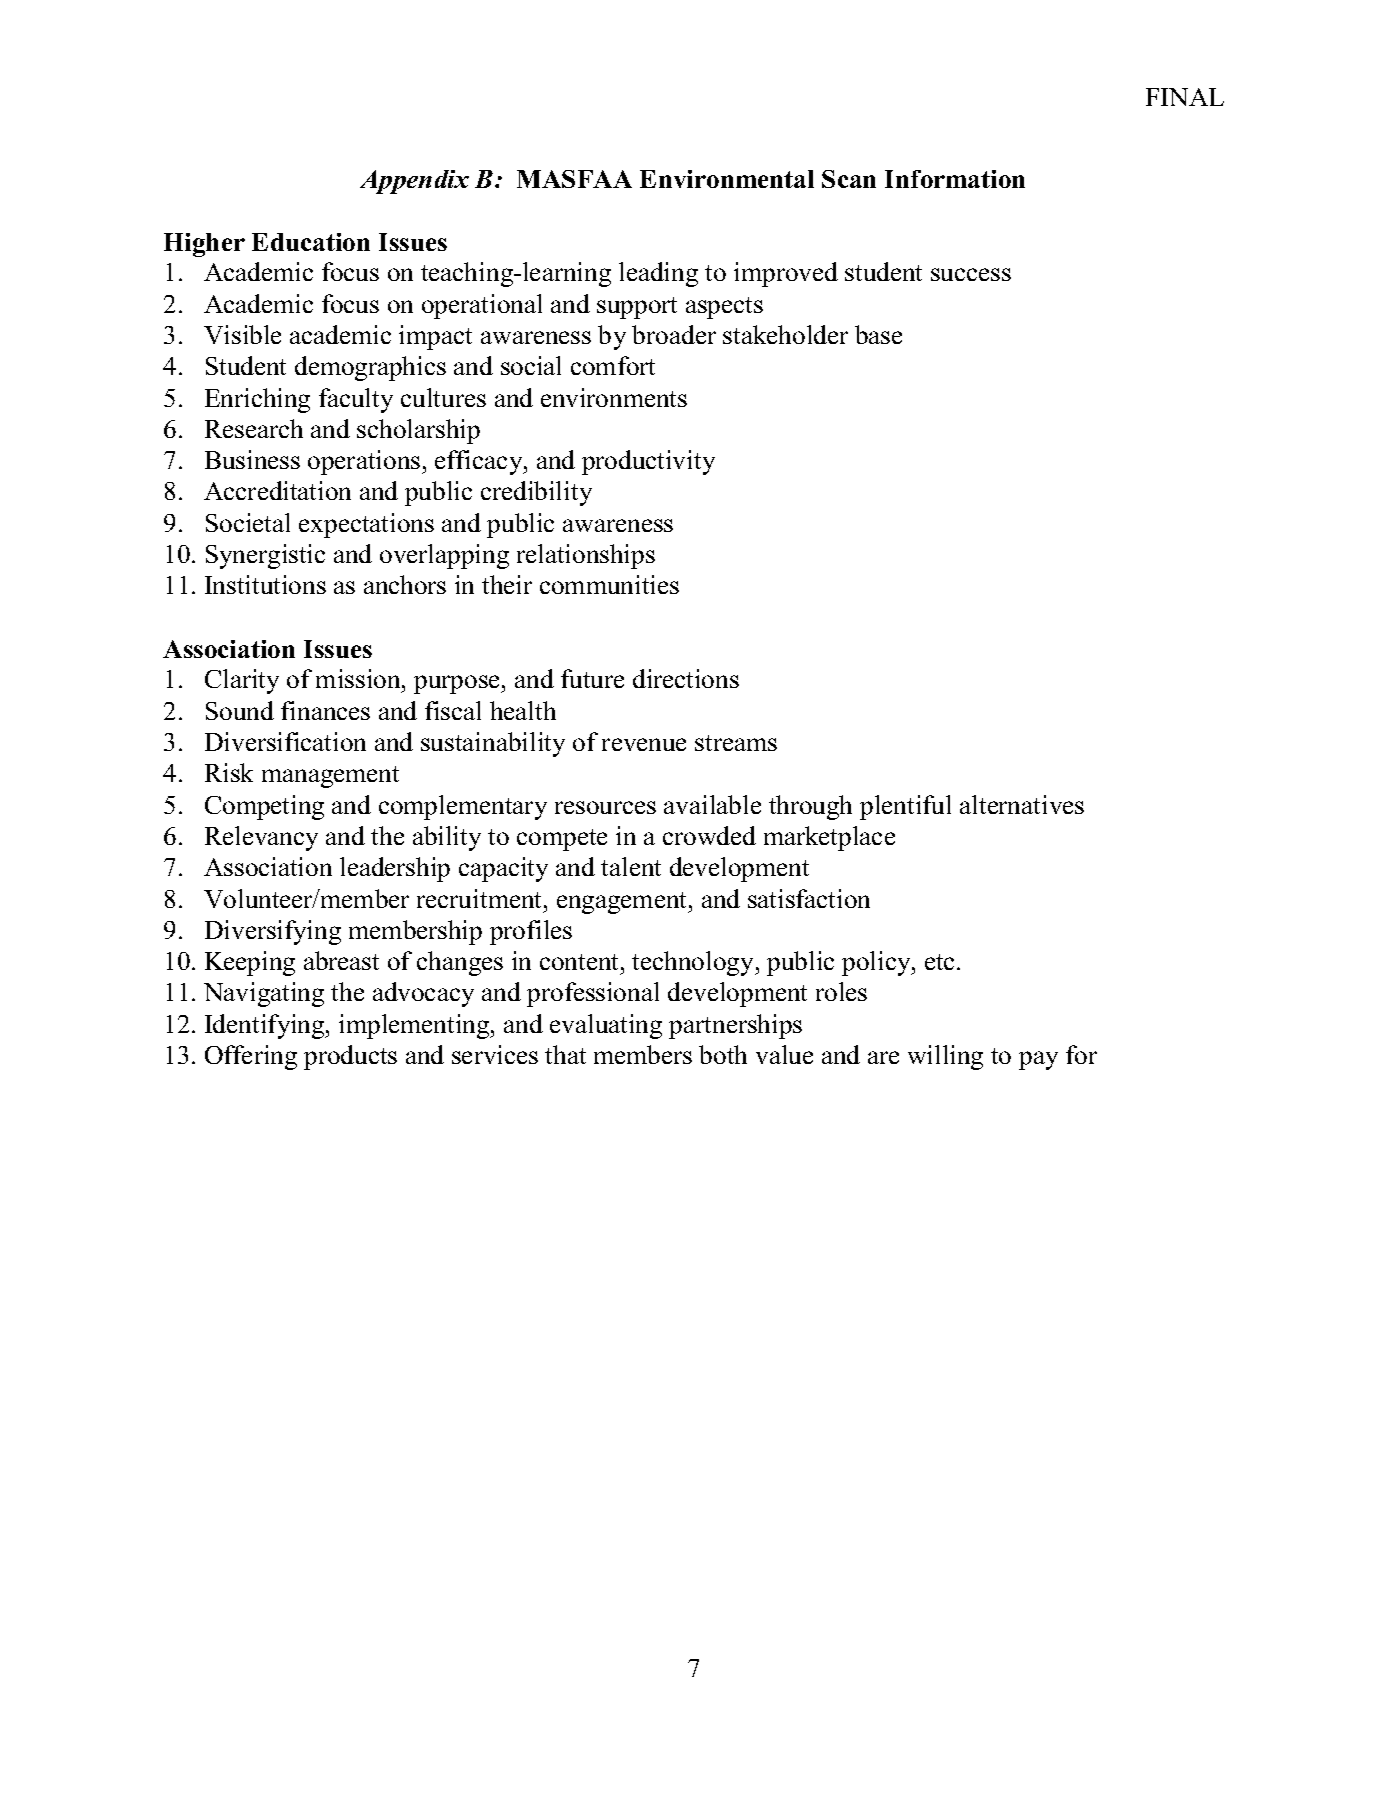 The image size is (1389, 1797). I want to click on directions, so click(686, 678).
